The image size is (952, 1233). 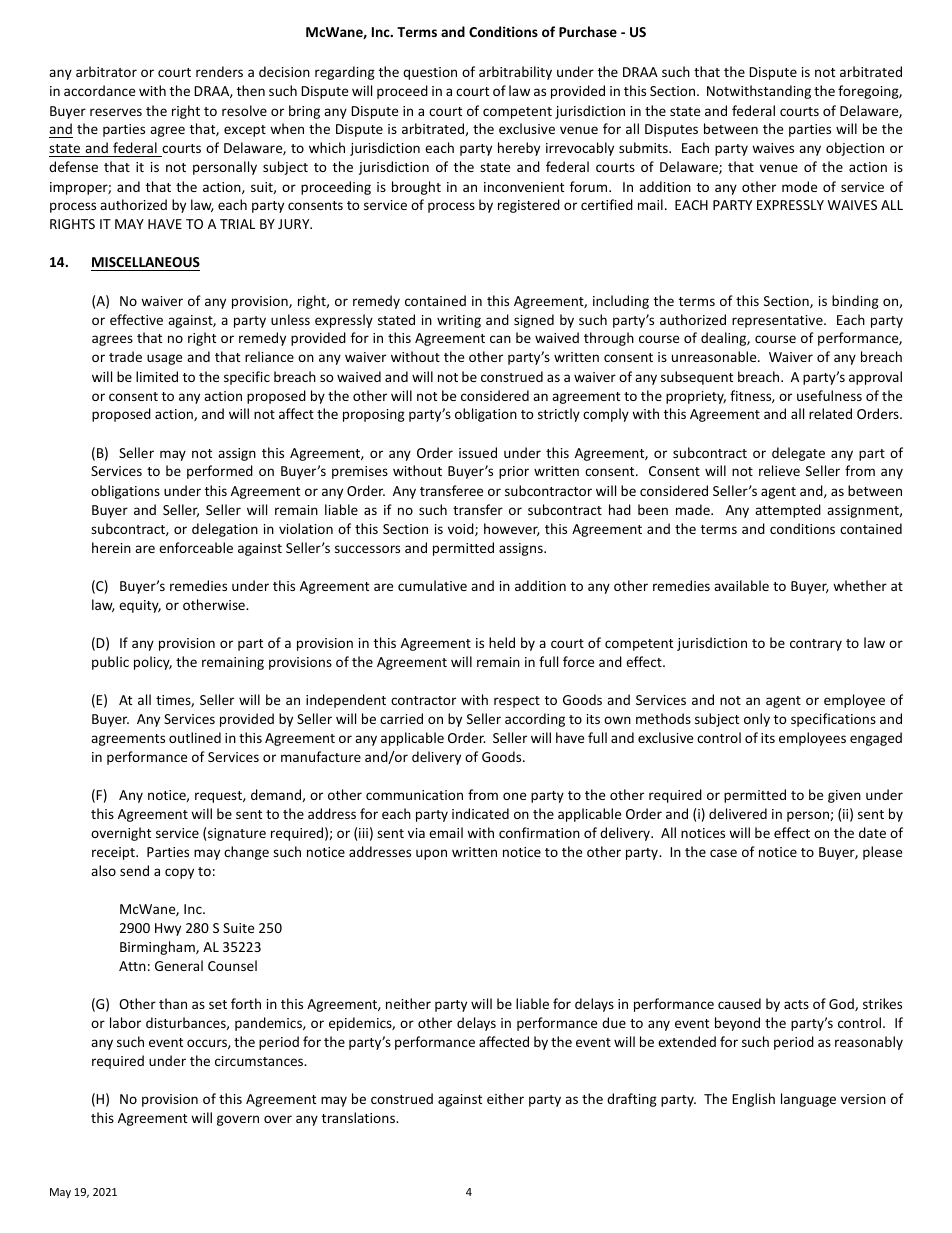 I want to click on available, so click(x=741, y=585).
